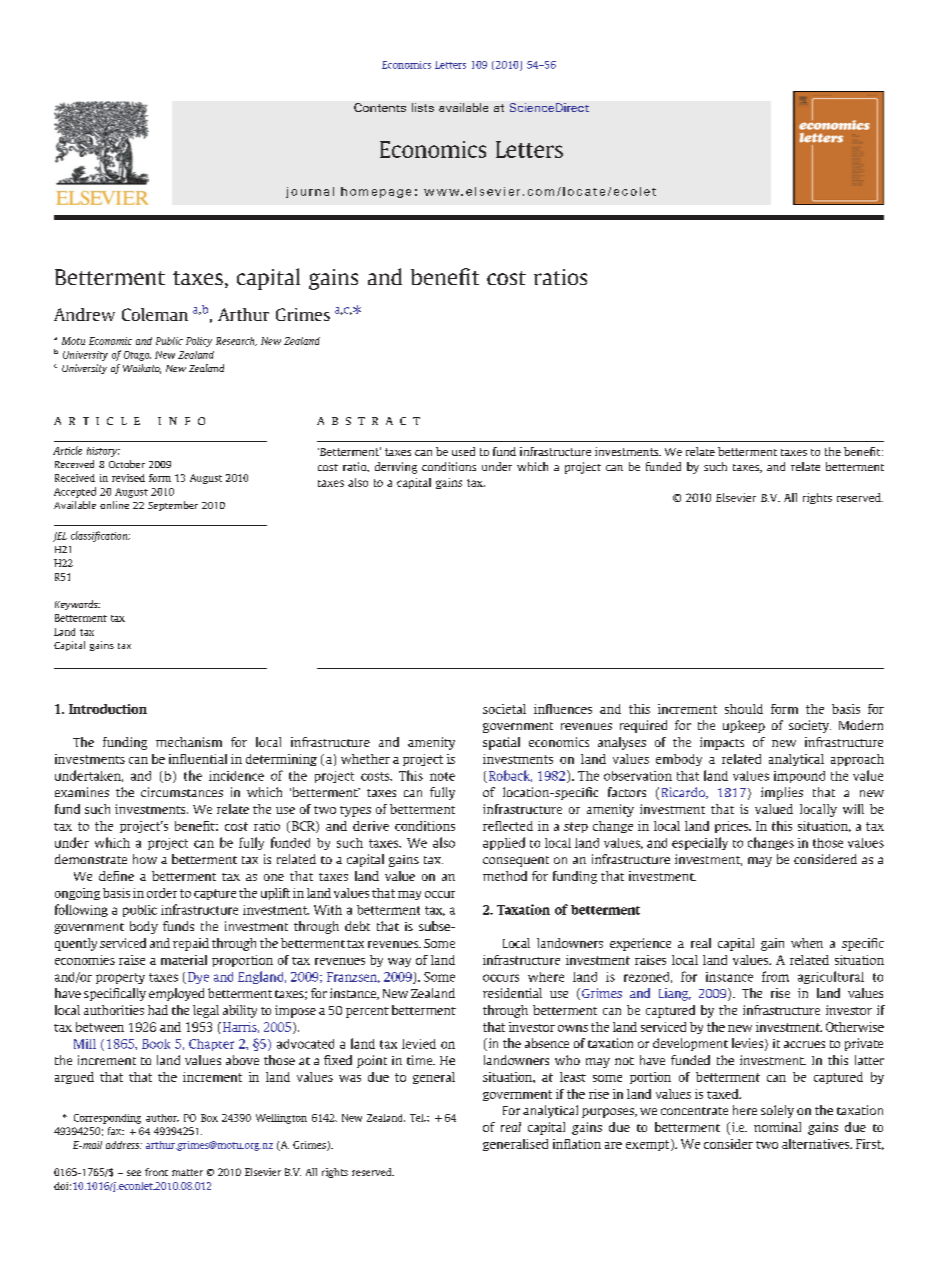 The width and height of the page is (952, 1270). I want to click on societal, so click(504, 709).
